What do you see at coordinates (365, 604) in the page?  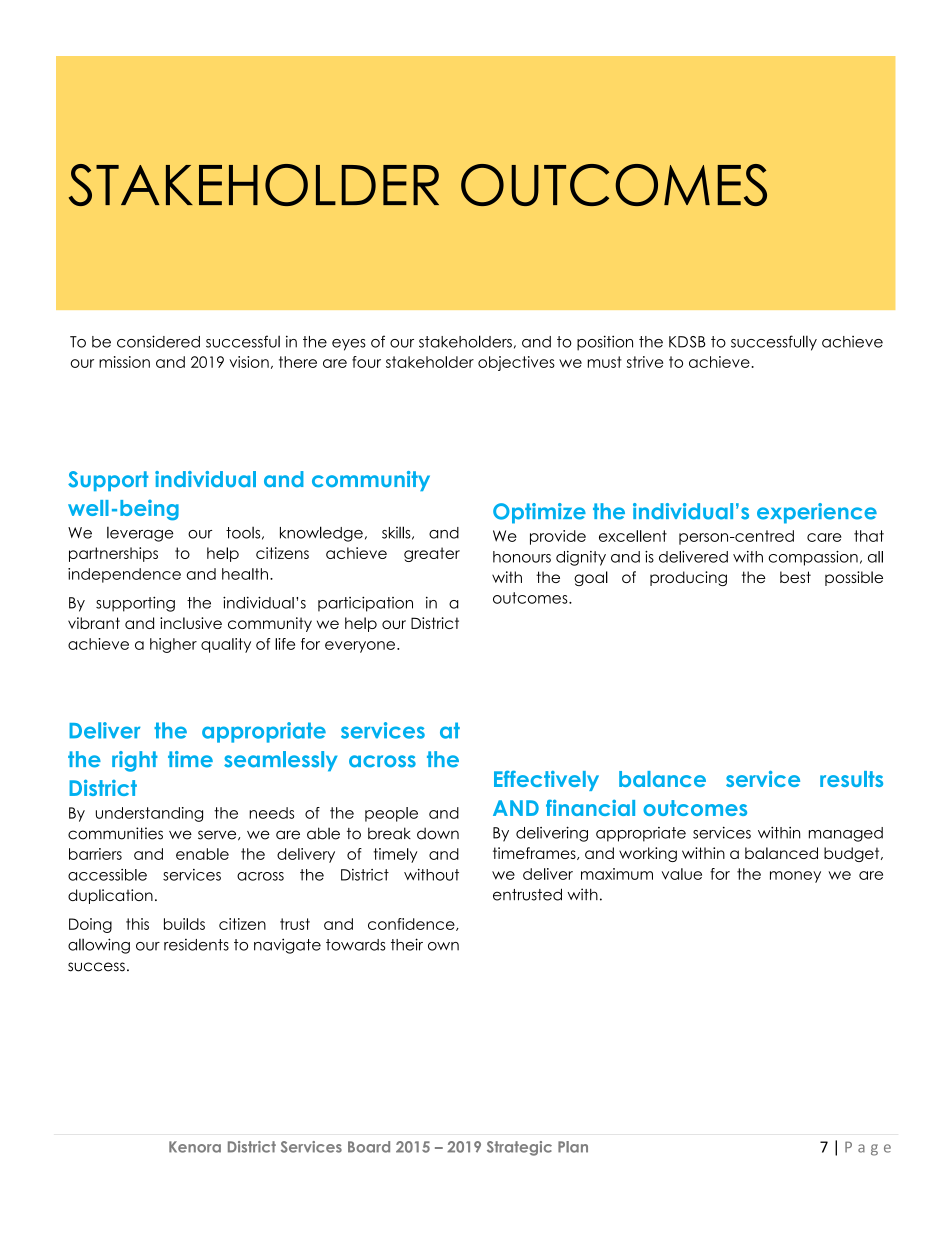 I see `participation` at bounding box center [365, 604].
